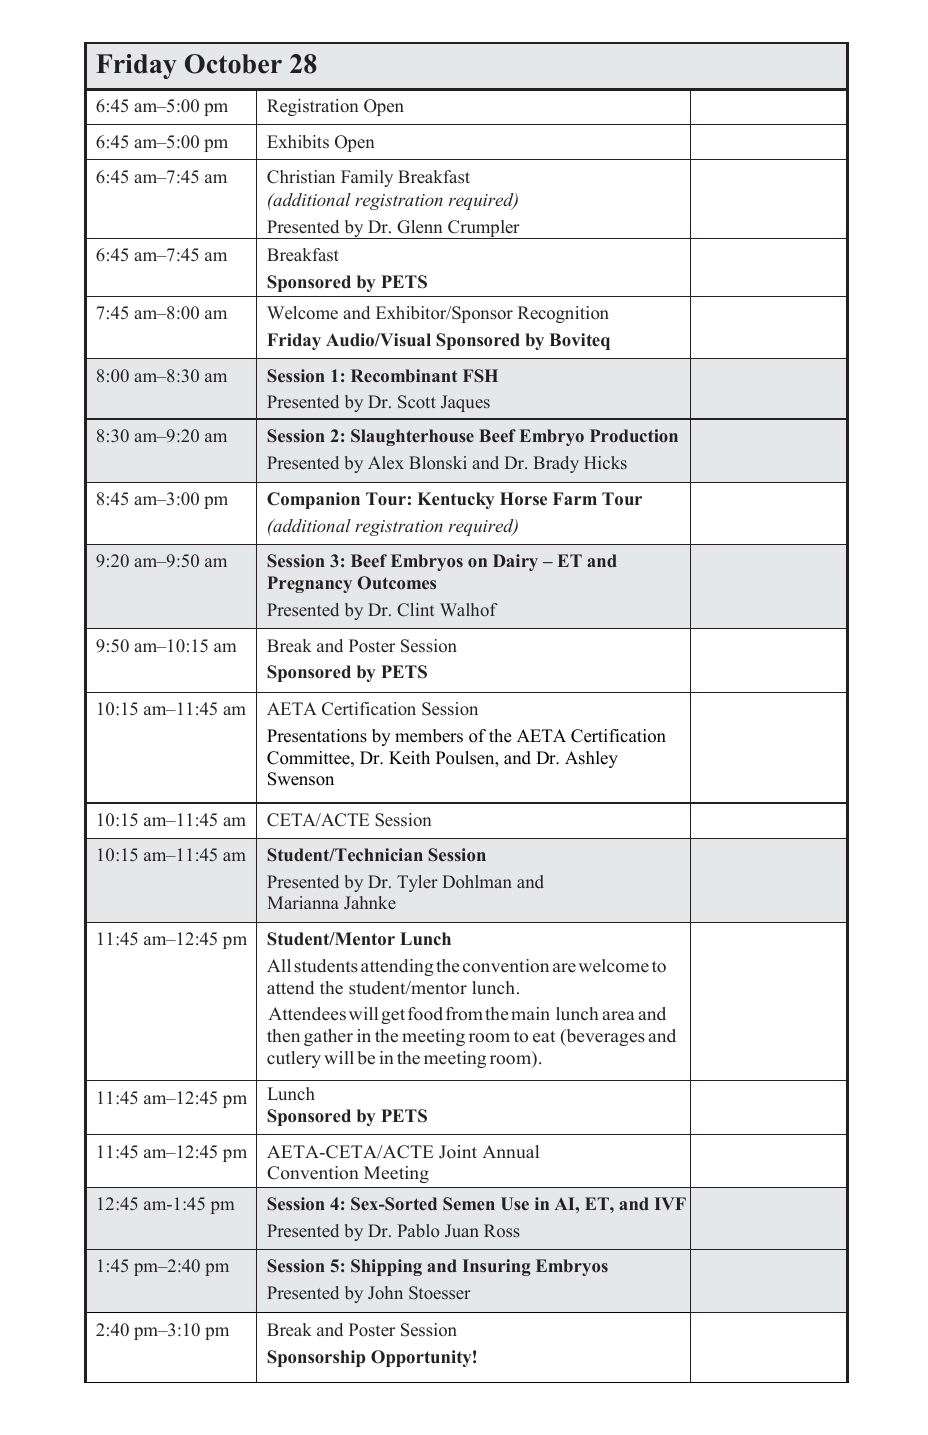 The height and width of the document is (1435, 928). Describe the element at coordinates (419, 227) in the document. I see `Glenn` at that location.
